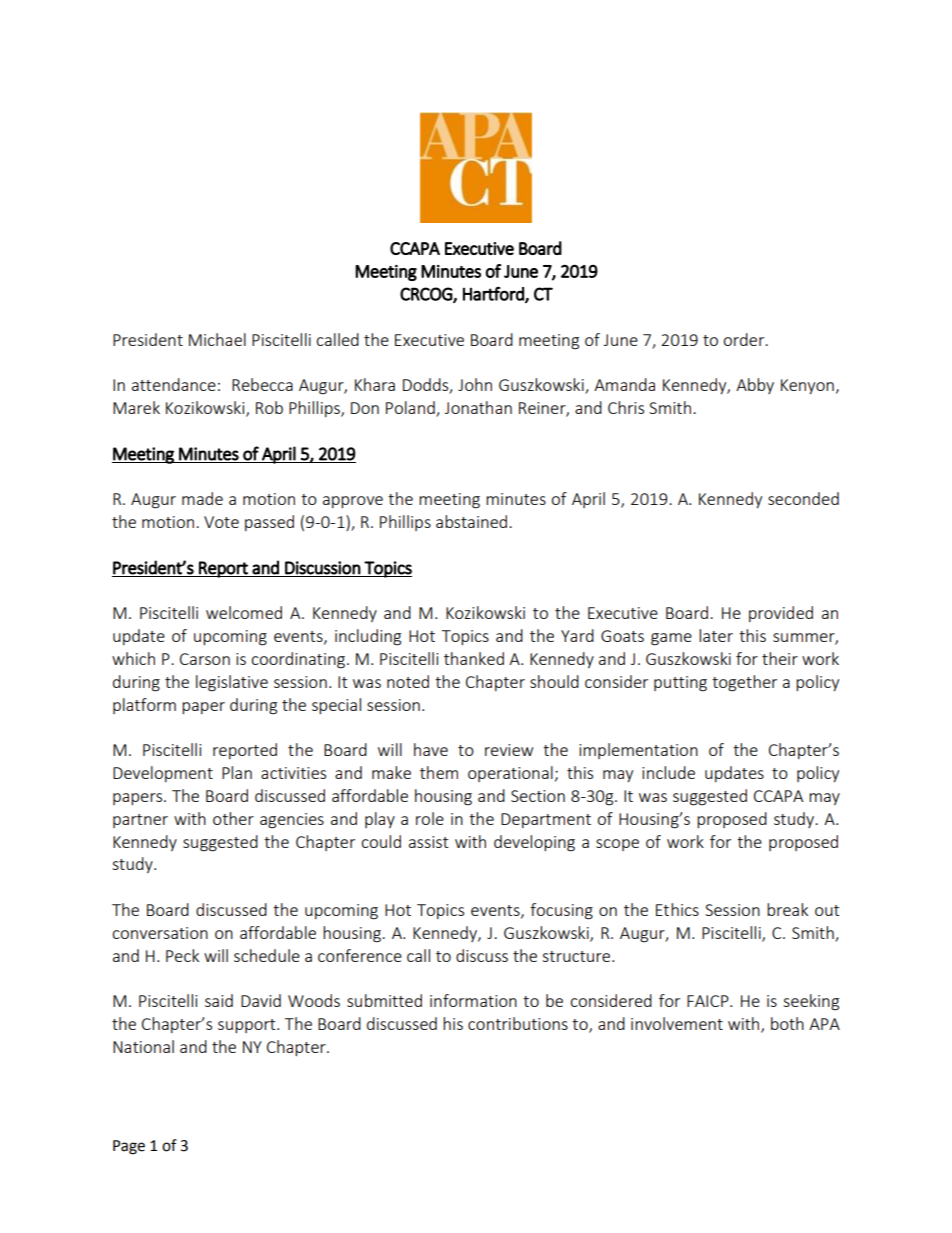 This page has width=952, height=1233. I want to click on Michael, so click(217, 339).
